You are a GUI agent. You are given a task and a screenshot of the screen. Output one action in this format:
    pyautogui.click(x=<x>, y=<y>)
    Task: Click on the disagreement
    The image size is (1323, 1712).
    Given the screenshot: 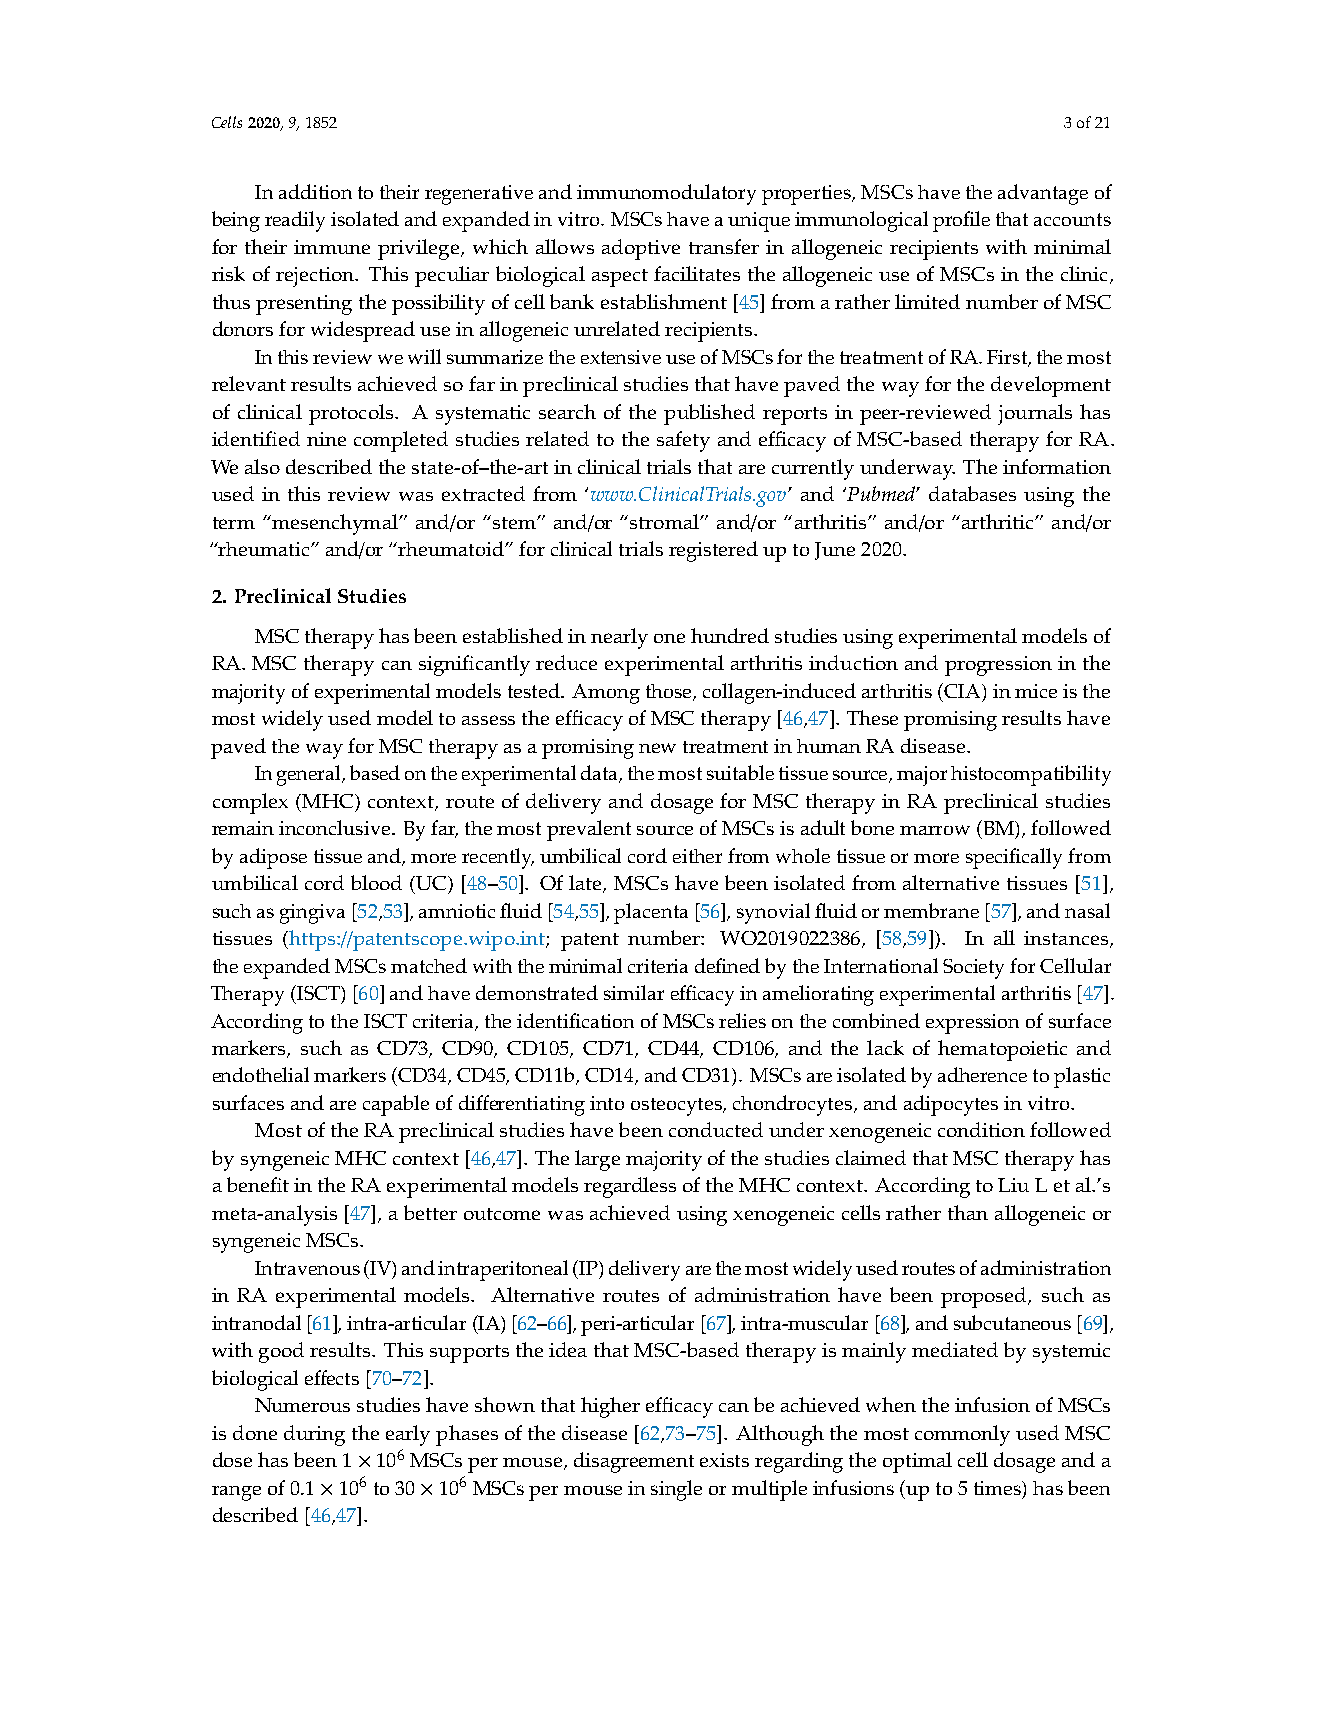 What is the action you would take?
    pyautogui.click(x=634, y=1462)
